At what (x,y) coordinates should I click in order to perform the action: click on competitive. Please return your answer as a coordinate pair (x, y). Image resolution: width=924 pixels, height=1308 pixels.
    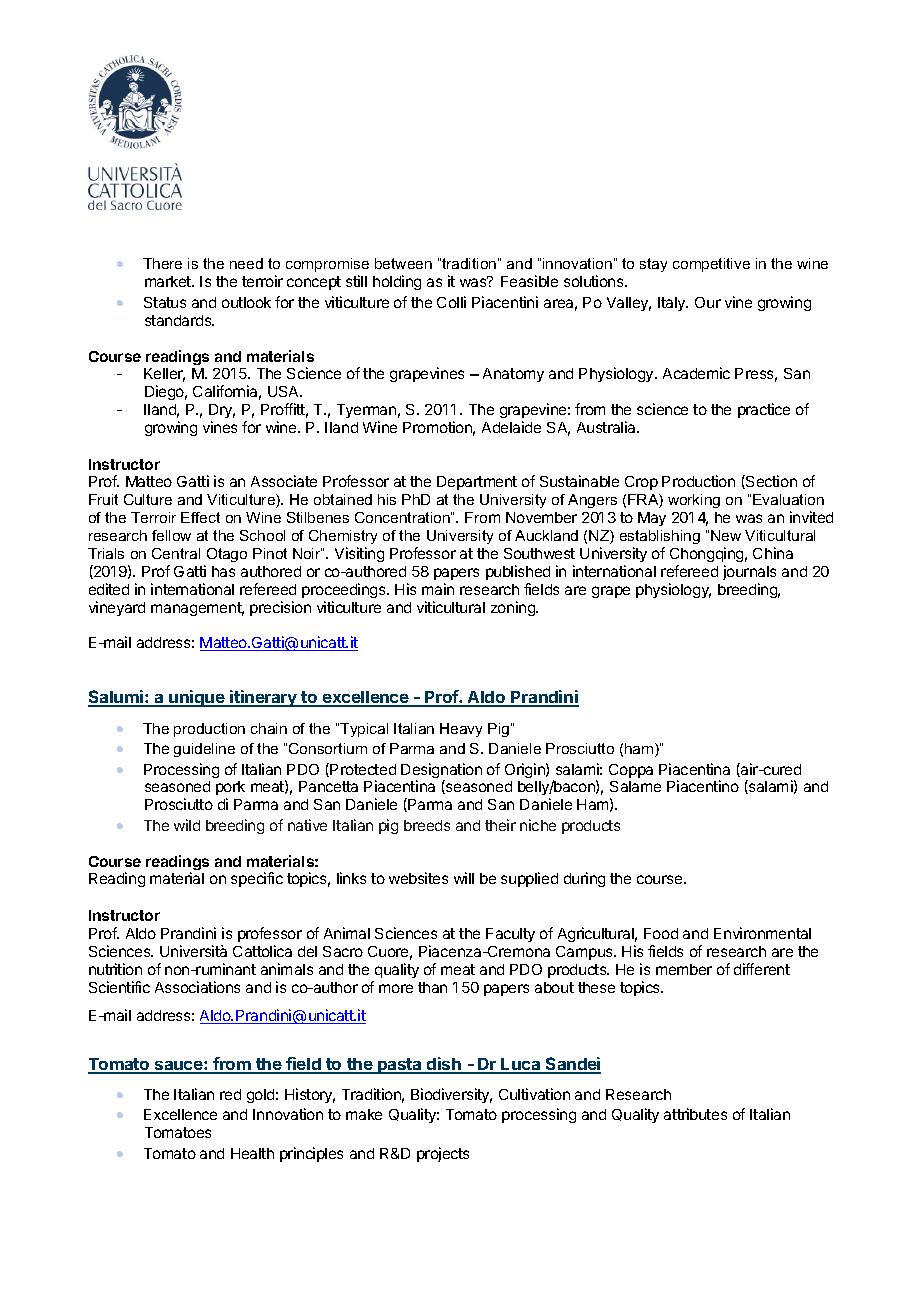
    Looking at the image, I should click on (711, 265).
